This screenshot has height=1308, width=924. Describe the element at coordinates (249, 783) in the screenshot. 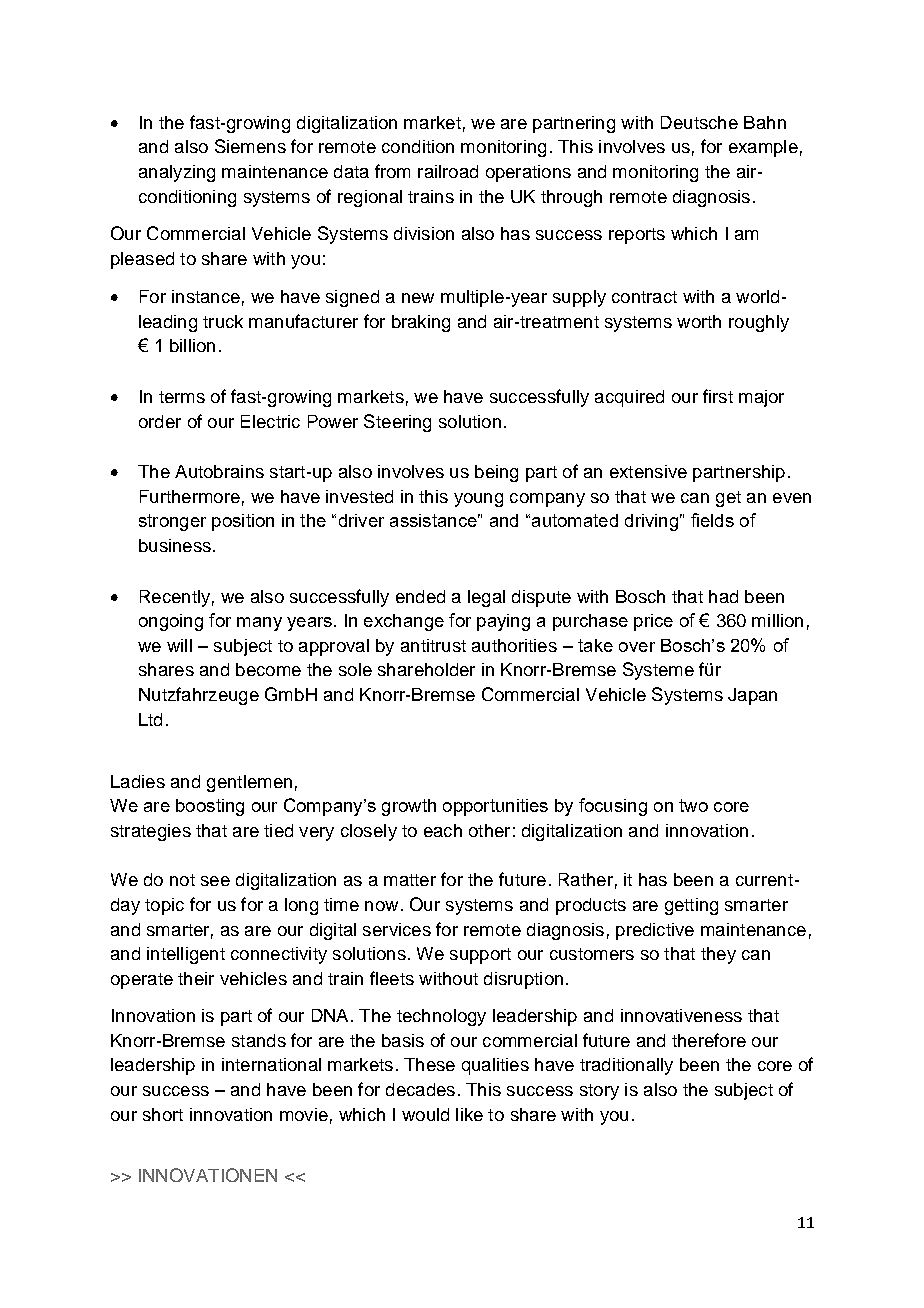

I see `gentlemen` at that location.
